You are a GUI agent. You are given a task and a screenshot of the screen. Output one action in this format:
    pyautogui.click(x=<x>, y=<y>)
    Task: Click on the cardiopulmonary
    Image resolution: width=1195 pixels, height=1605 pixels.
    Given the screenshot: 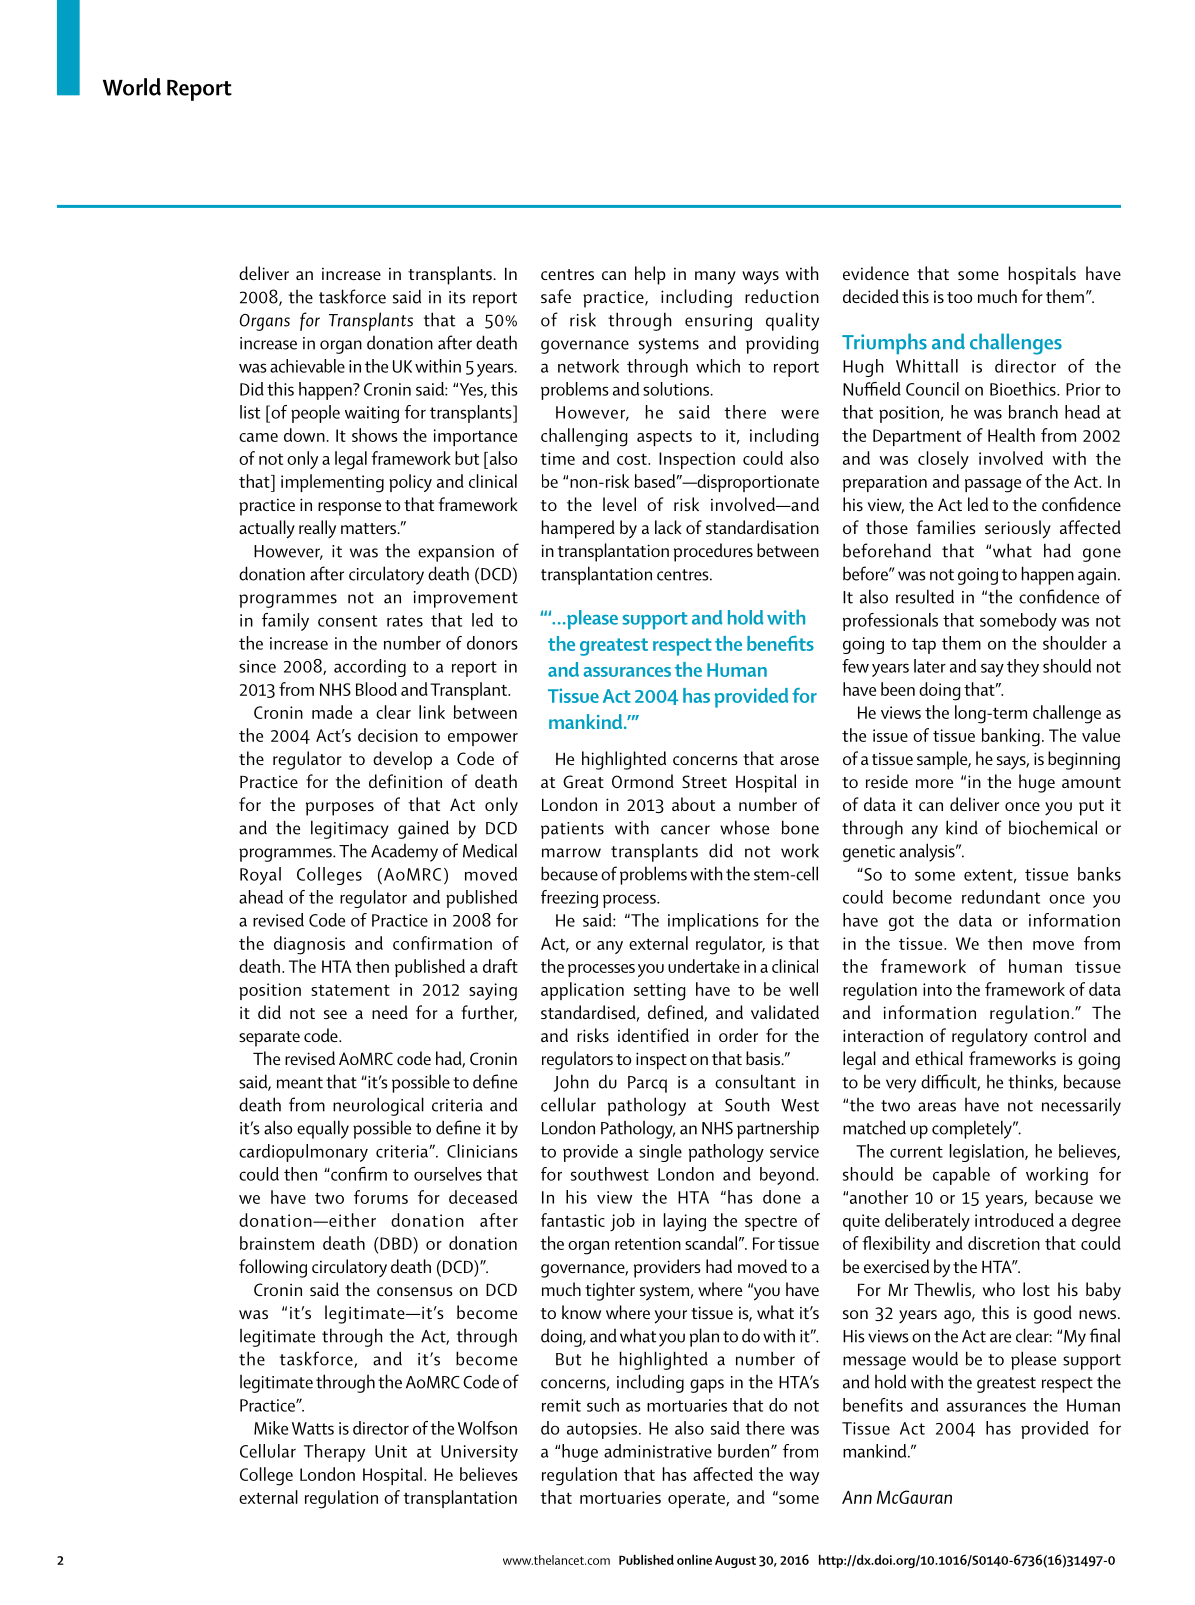 What is the action you would take?
    pyautogui.click(x=303, y=1153)
